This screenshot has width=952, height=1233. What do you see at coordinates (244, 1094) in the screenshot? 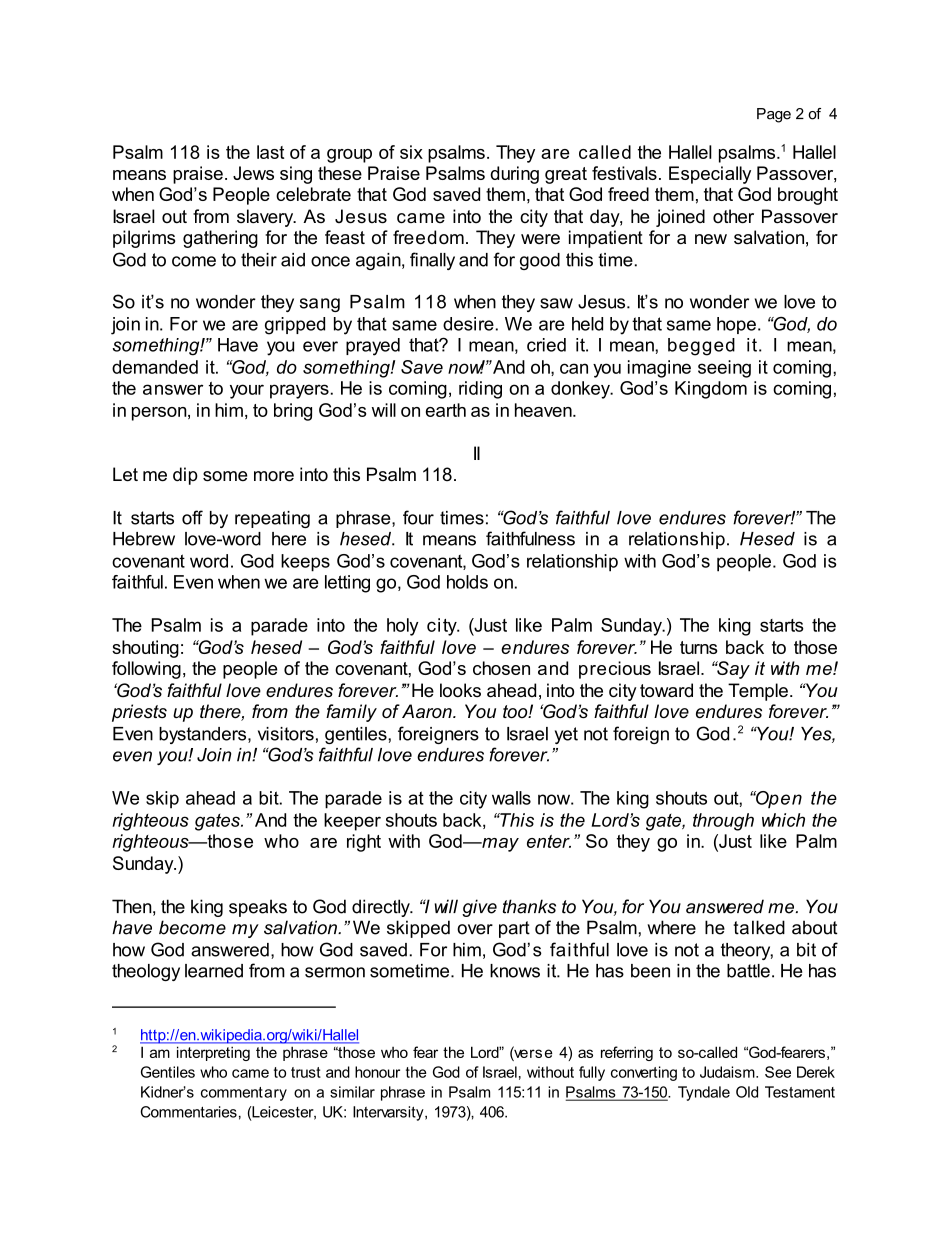
I see `commentary` at bounding box center [244, 1094].
